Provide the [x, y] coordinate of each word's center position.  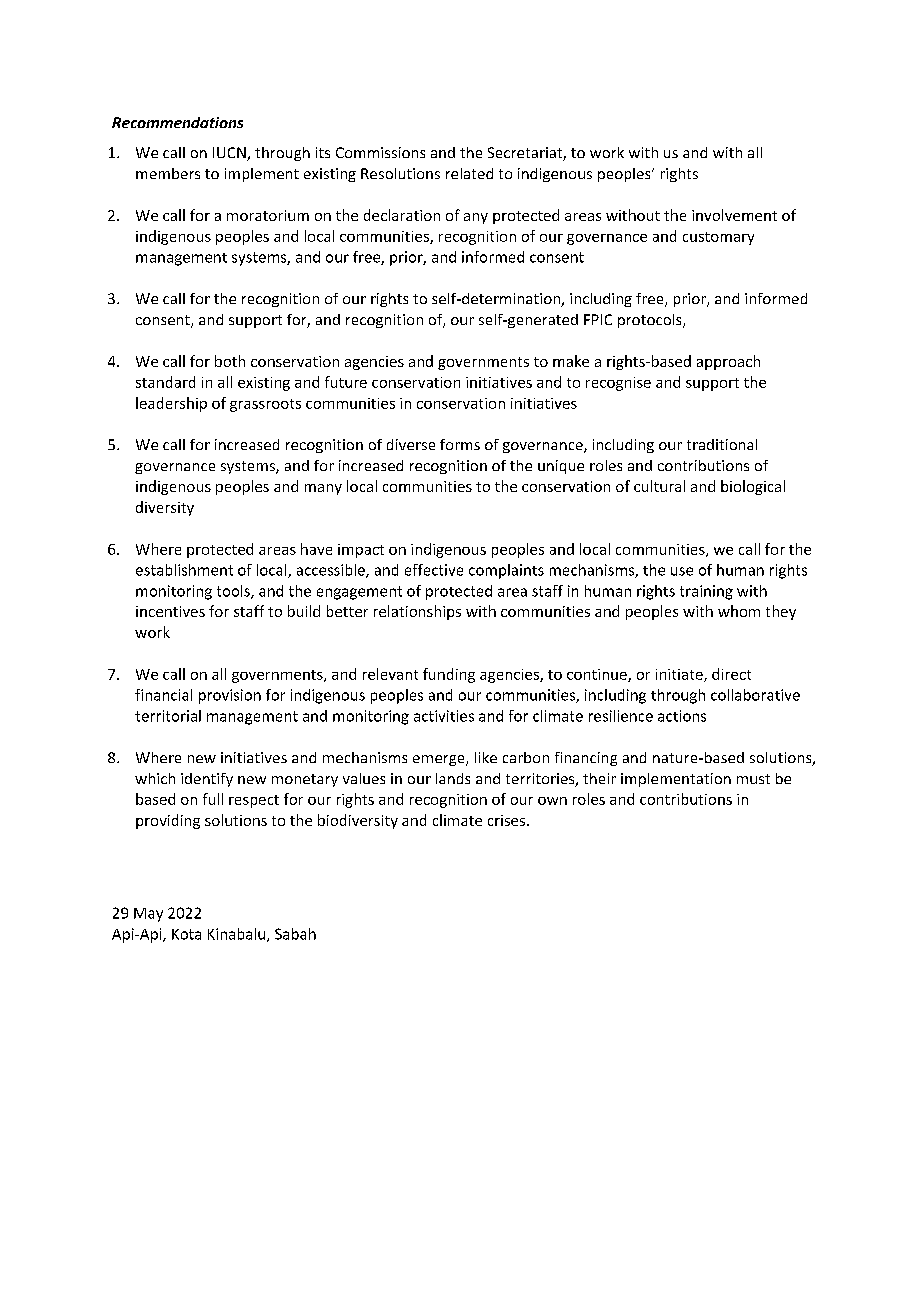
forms [460, 444]
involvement [734, 215]
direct [731, 674]
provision [230, 696]
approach [728, 362]
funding [449, 675]
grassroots [265, 405]
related [469, 173]
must [753, 779]
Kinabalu [238, 935]
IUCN [230, 154]
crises [506, 820]
